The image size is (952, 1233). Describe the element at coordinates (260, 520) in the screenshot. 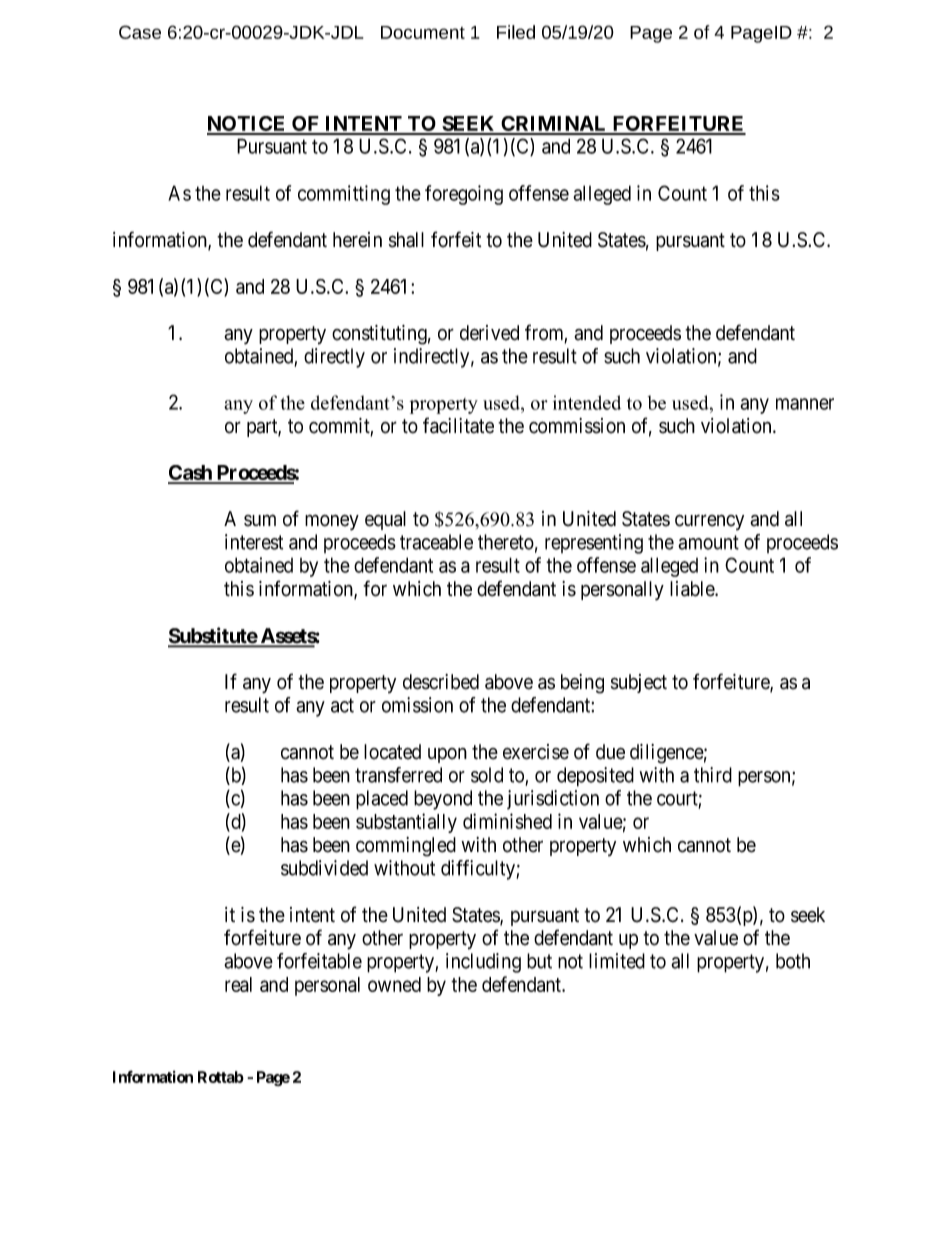

I see `sum` at that location.
